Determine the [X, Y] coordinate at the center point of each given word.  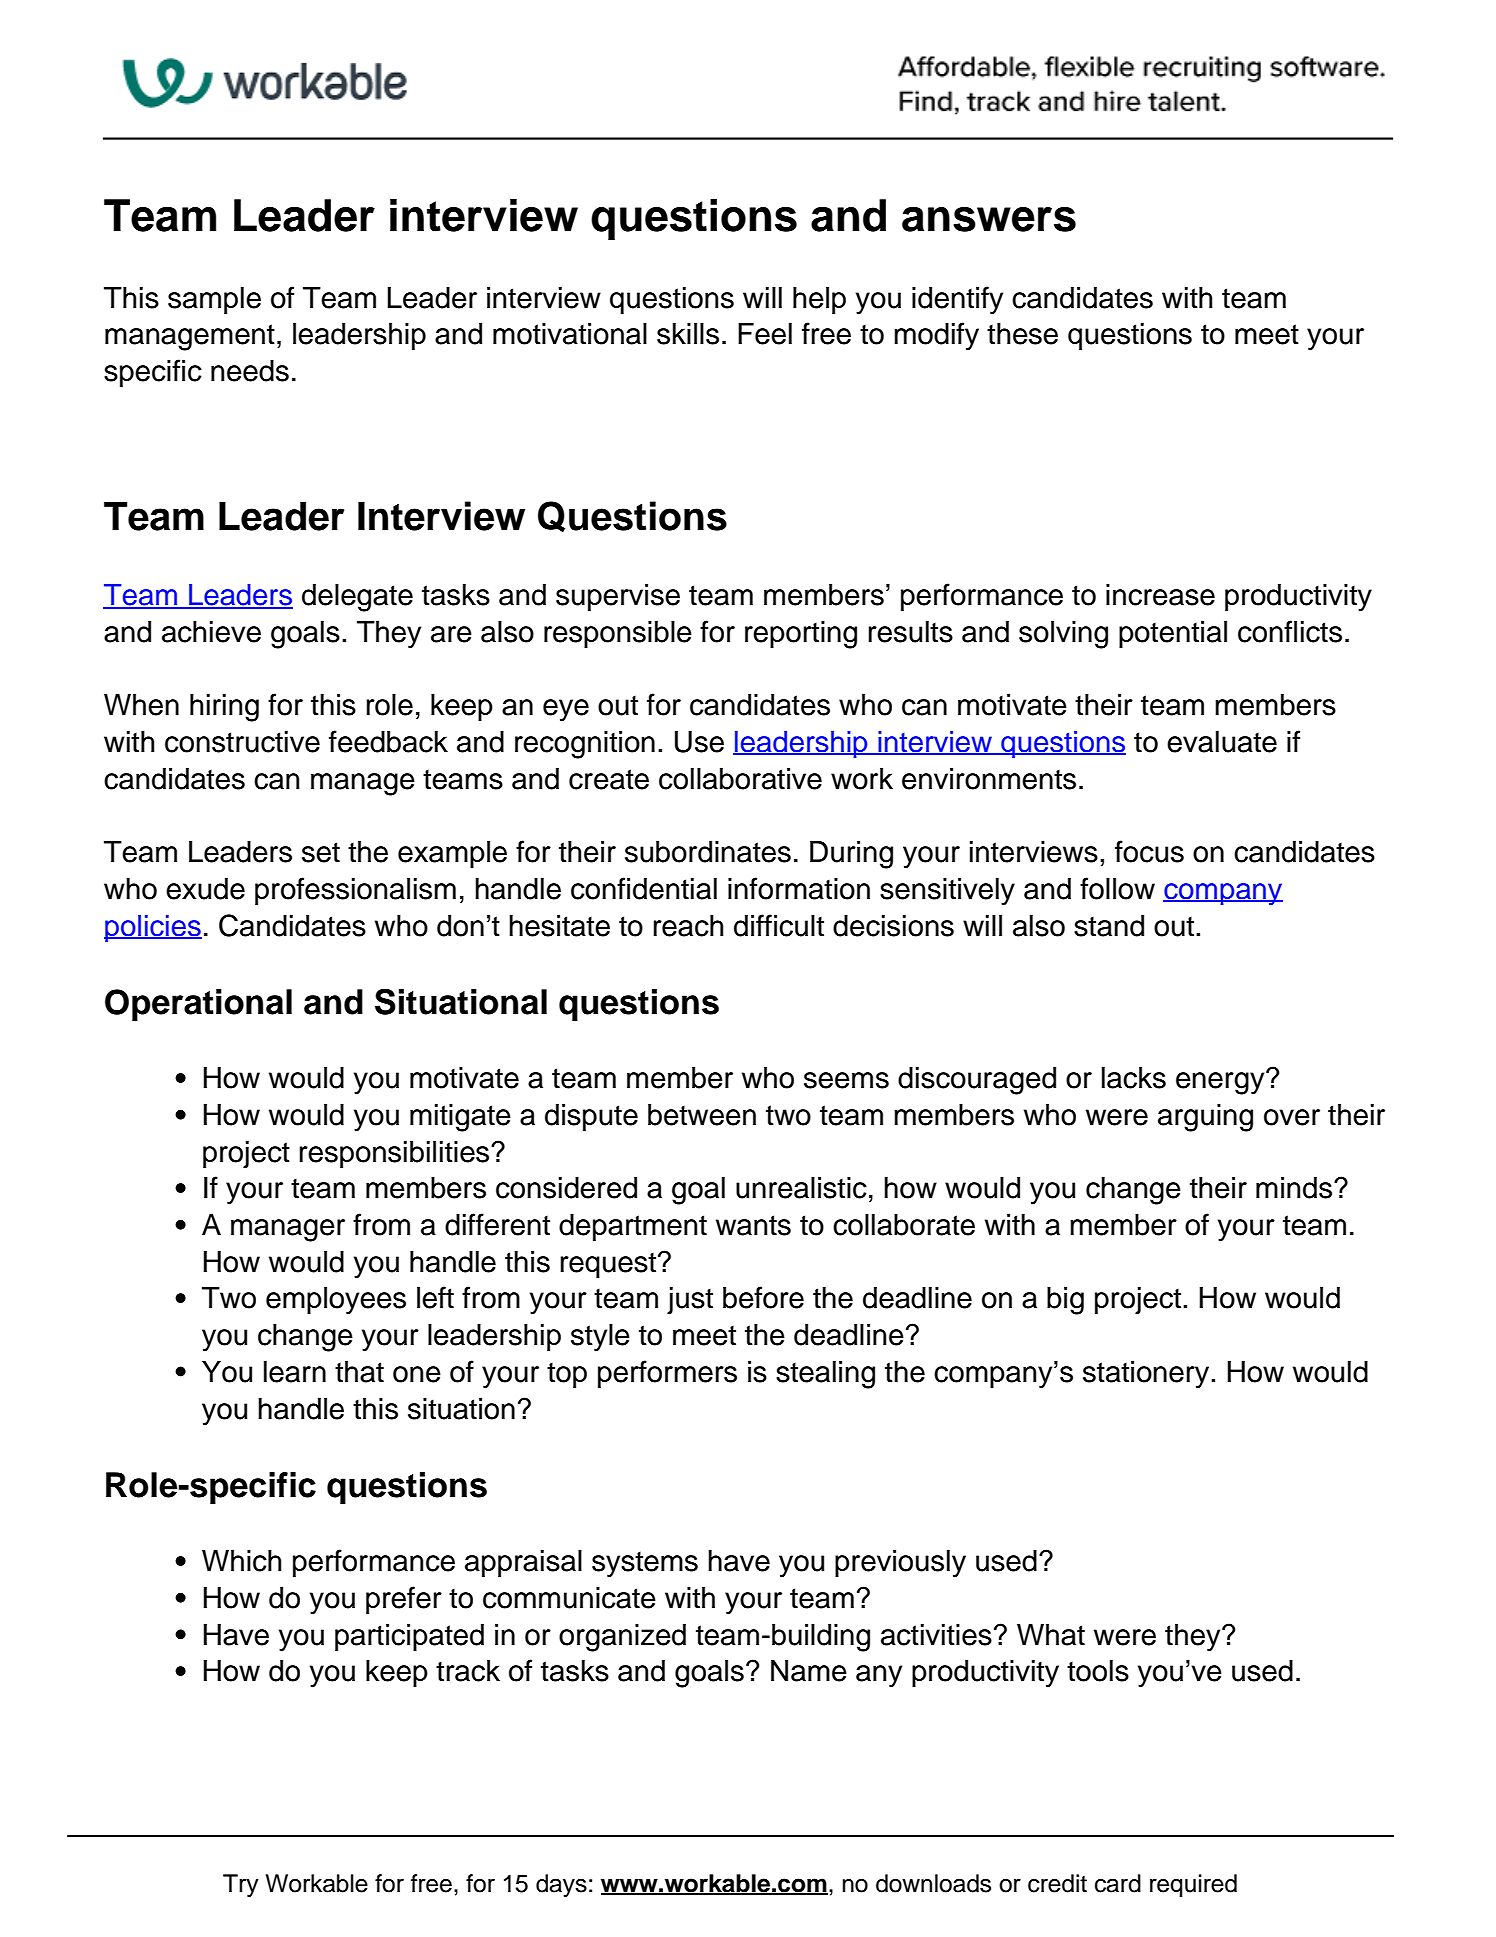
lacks [1134, 1078]
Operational [198, 1005]
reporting [801, 635]
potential [1173, 634]
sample [214, 300]
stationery [1147, 1375]
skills [688, 334]
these [1022, 334]
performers [667, 1374]
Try [241, 1886]
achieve [211, 632]
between [702, 1115]
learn [295, 1372]
